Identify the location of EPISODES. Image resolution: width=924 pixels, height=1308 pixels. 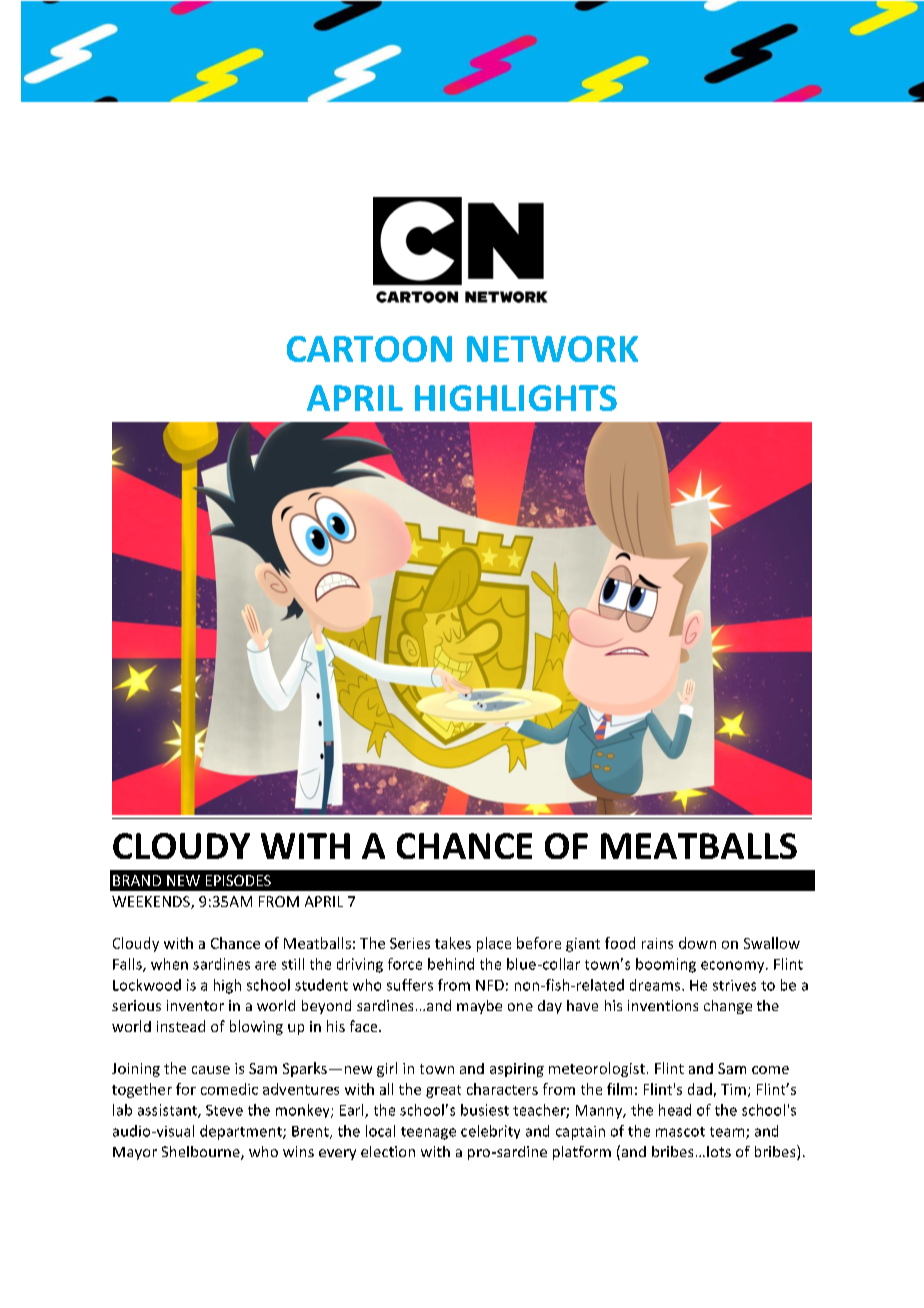
(238, 880).
